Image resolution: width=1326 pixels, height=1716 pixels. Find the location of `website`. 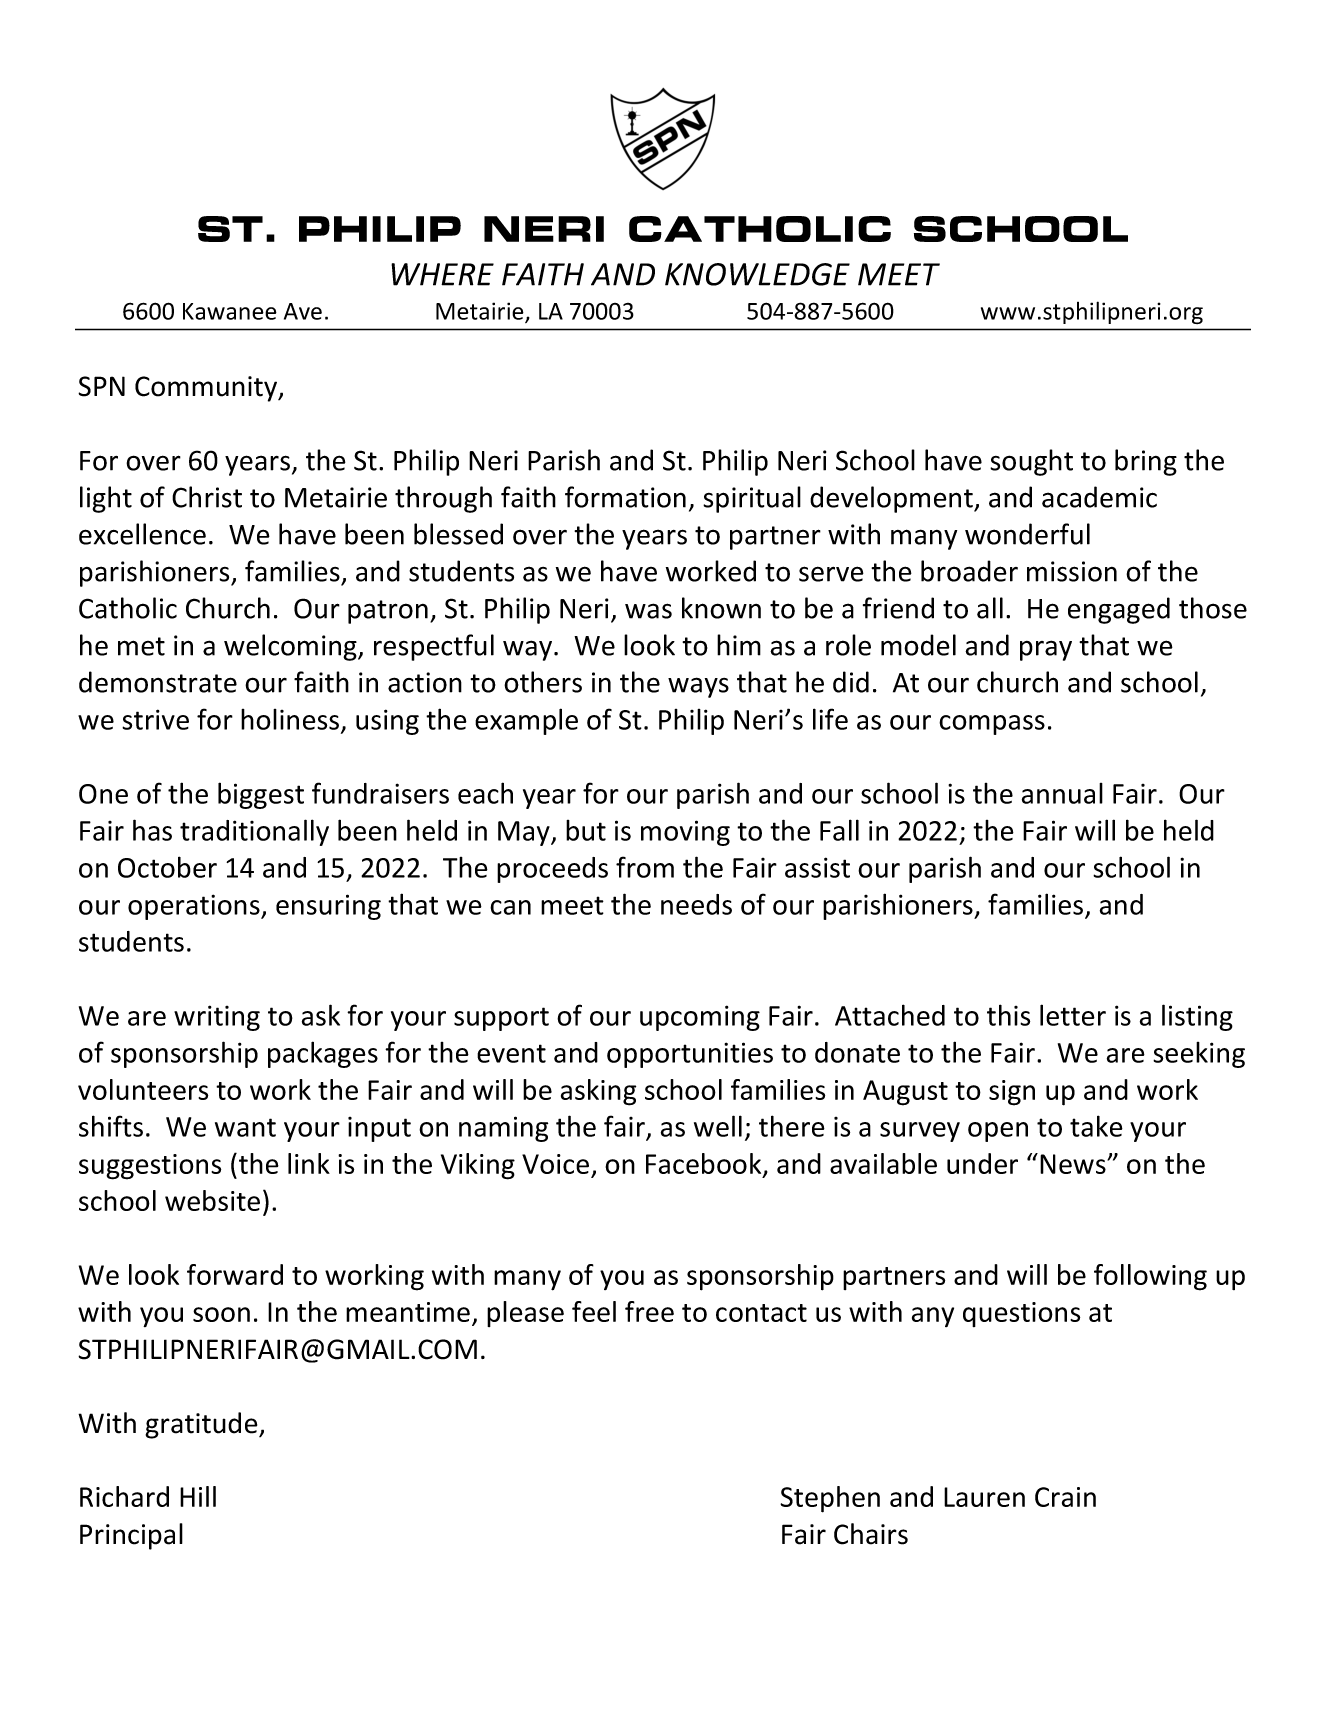

website is located at coordinates (212, 1200).
